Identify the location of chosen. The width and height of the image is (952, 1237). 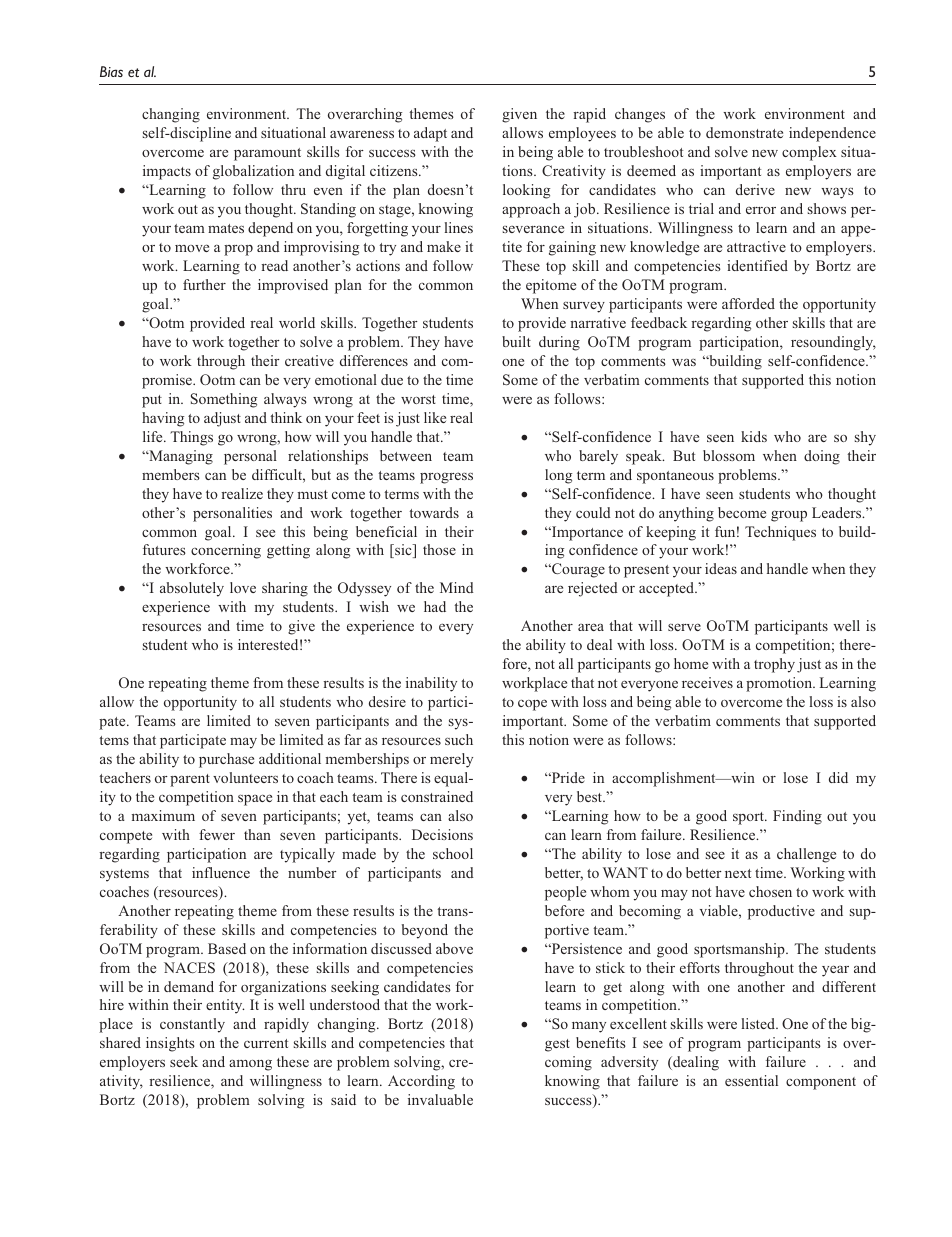
(770, 891).
